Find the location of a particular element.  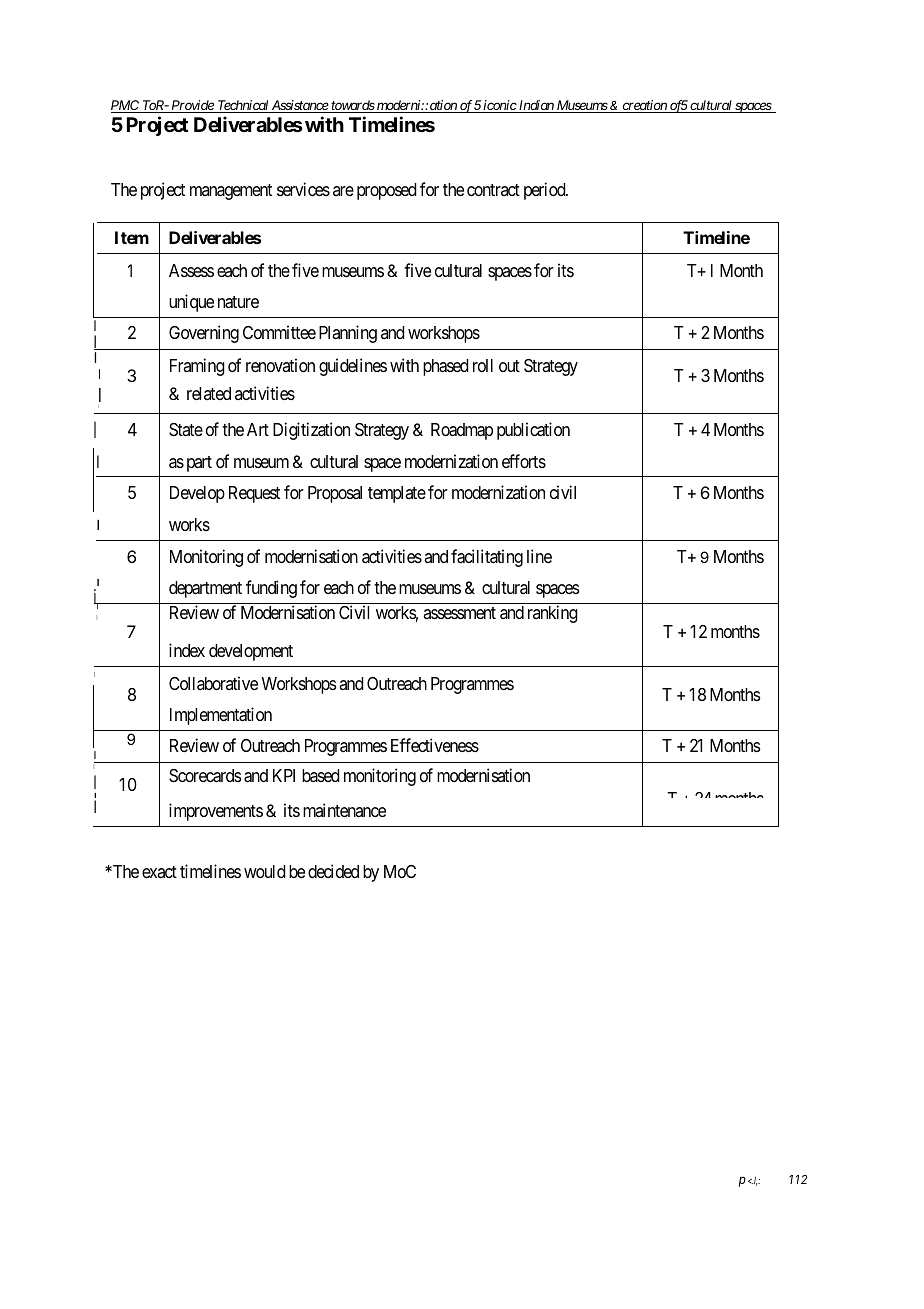

exact is located at coordinates (159, 872).
